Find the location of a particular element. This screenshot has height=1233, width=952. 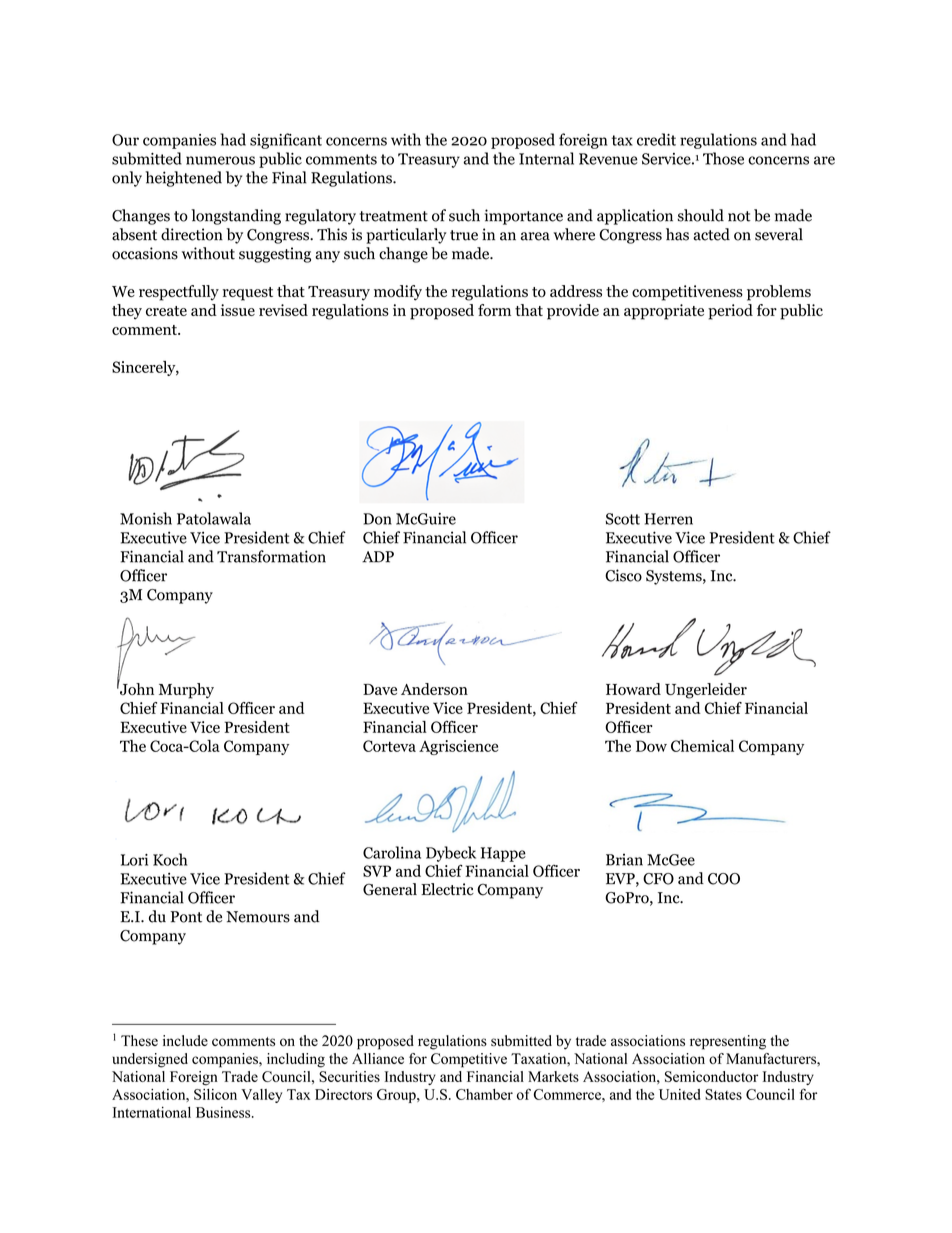

Anderson is located at coordinates (434, 689).
